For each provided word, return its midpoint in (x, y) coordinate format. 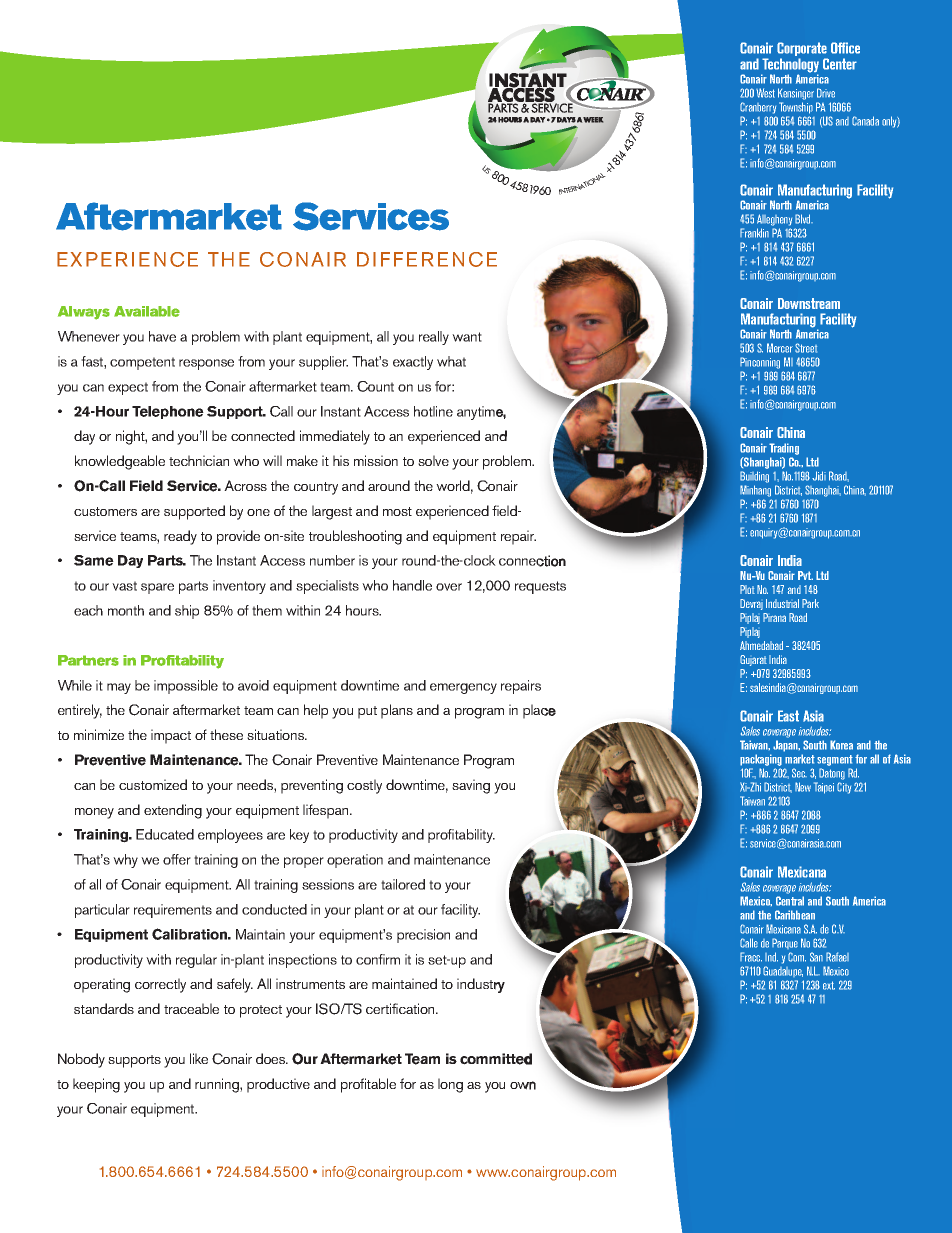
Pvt (805, 575)
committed (496, 1059)
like (199, 1058)
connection (532, 561)
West (765, 93)
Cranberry (758, 108)
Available (147, 311)
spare (157, 588)
